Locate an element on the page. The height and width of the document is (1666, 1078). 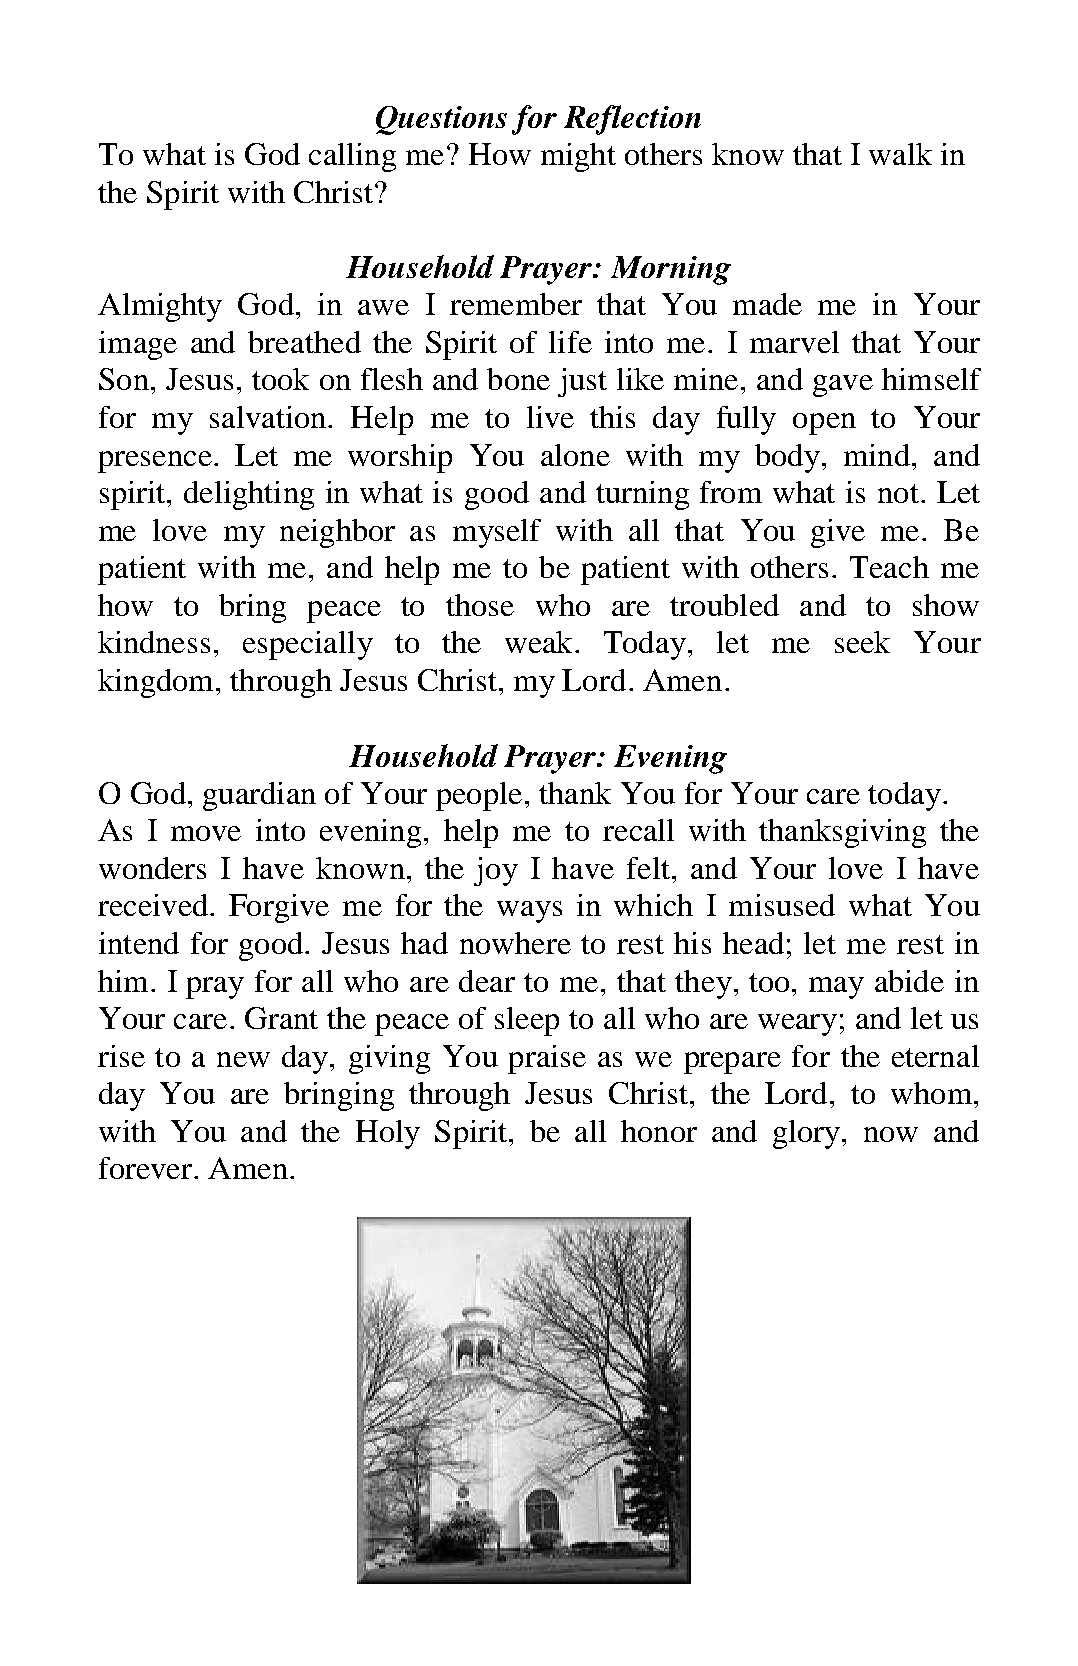
guardian is located at coordinates (259, 796).
